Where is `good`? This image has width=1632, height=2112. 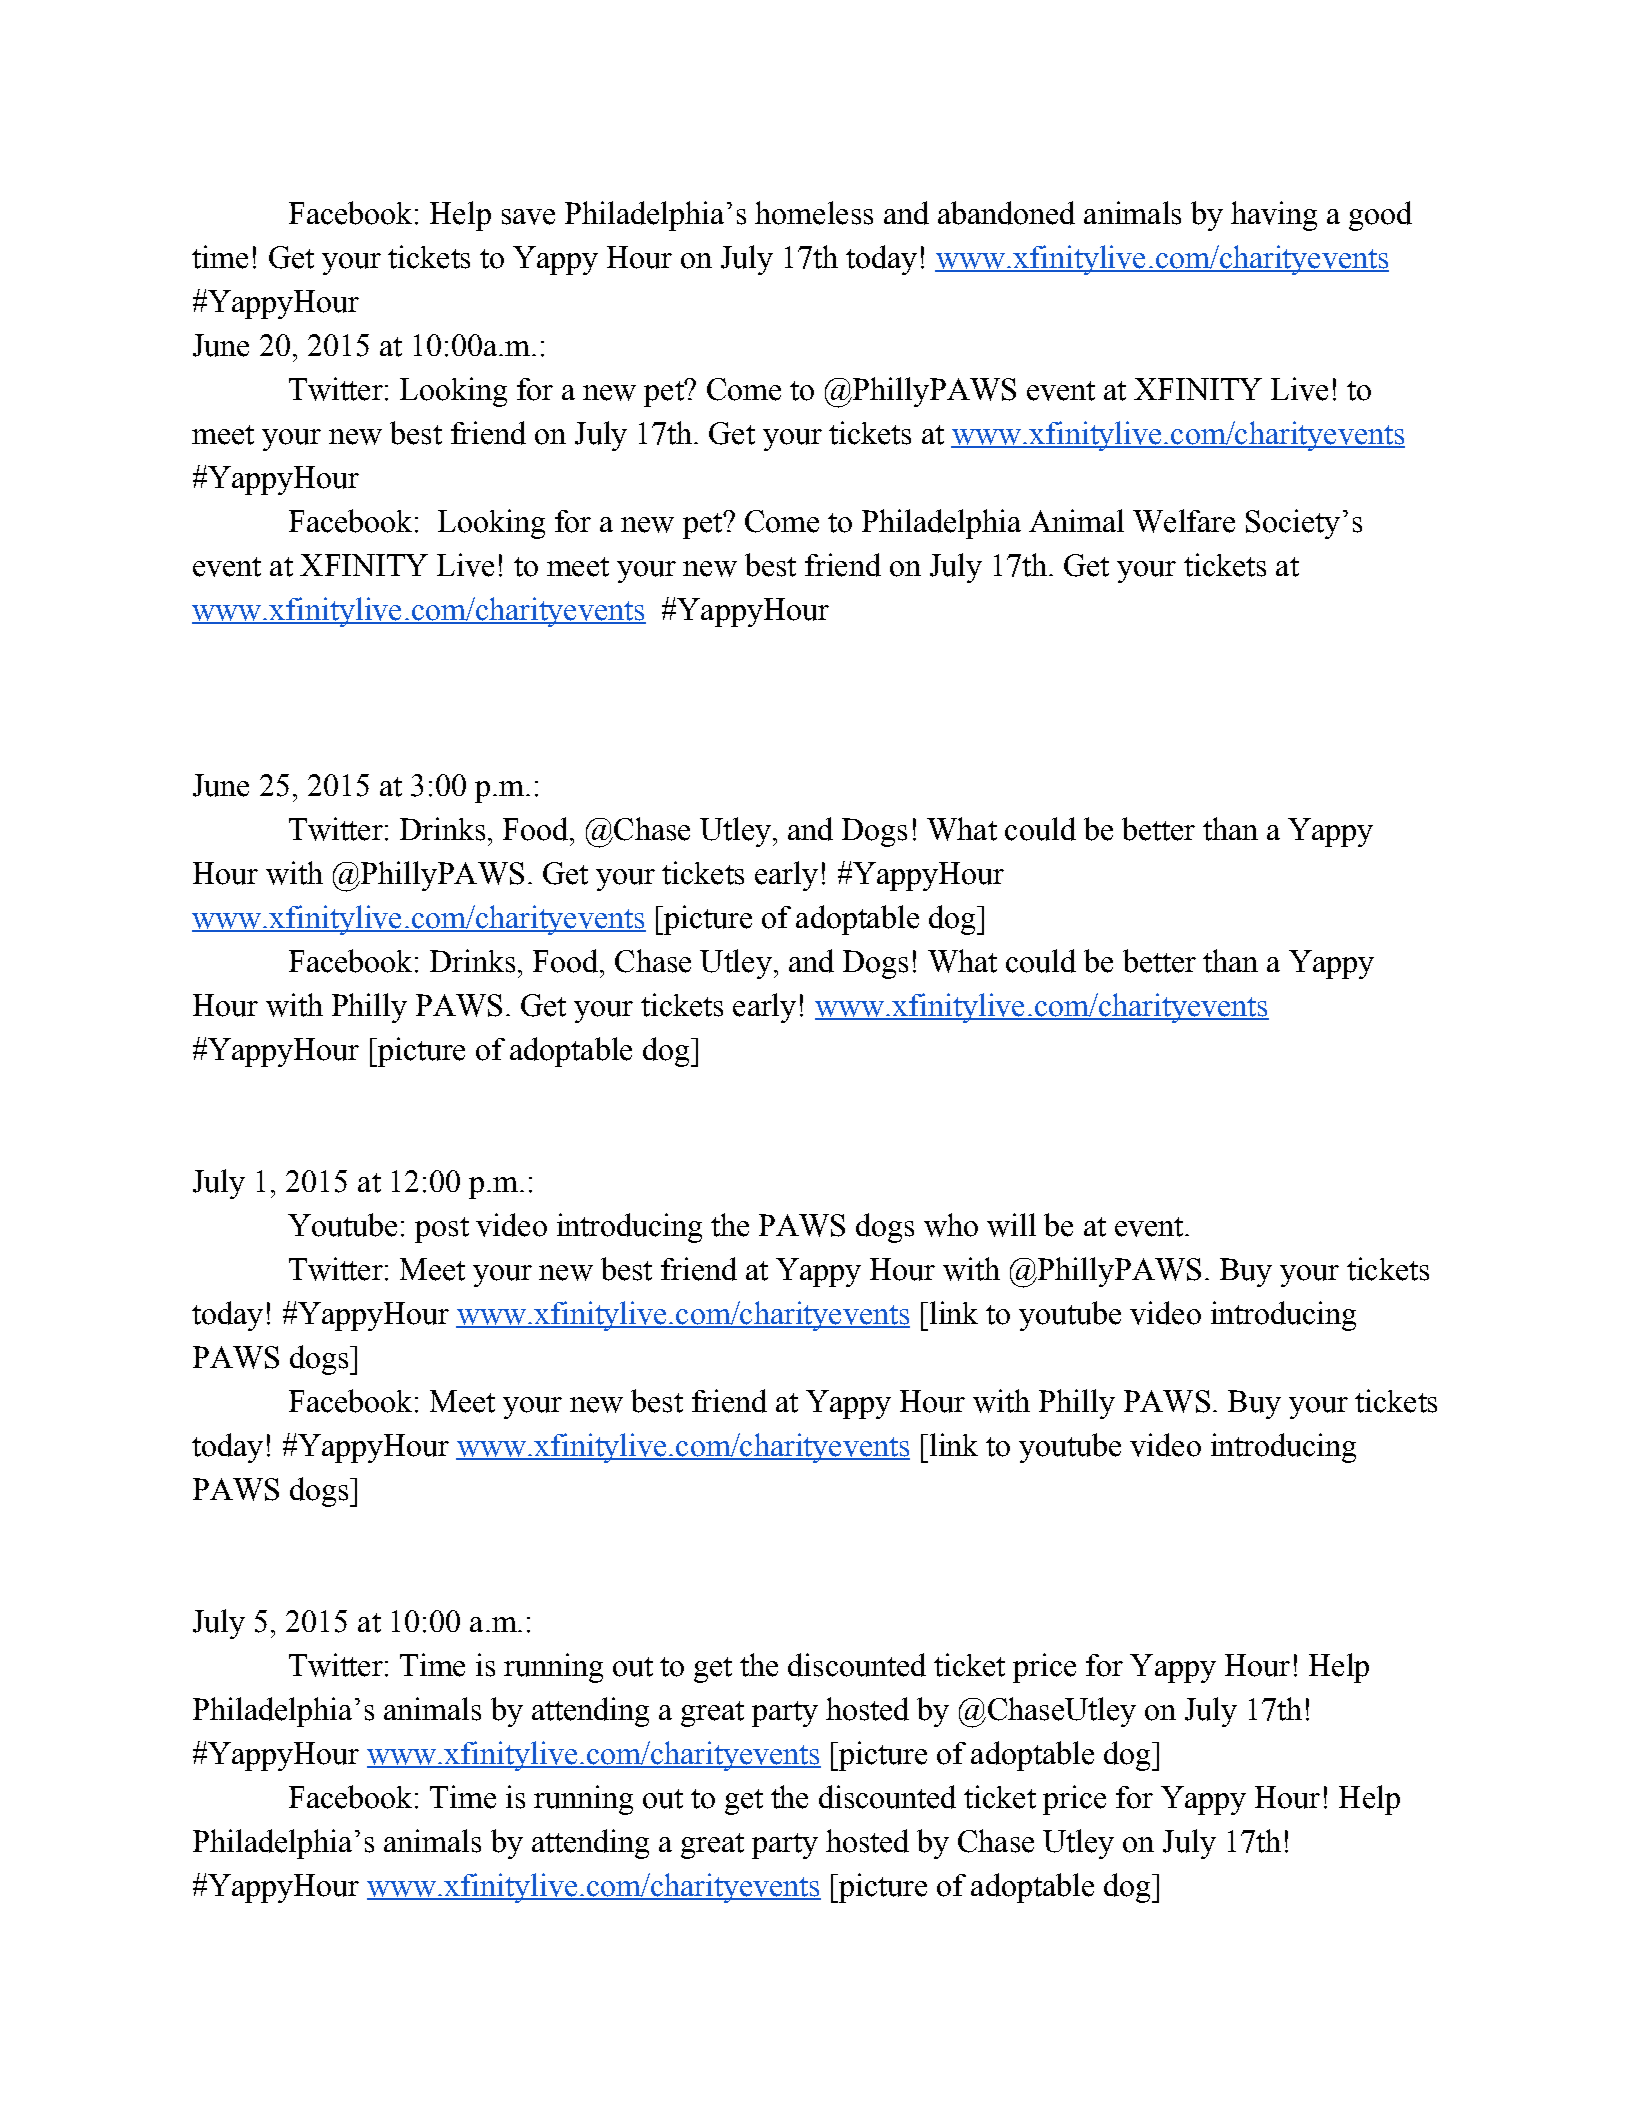 good is located at coordinates (1380, 216).
